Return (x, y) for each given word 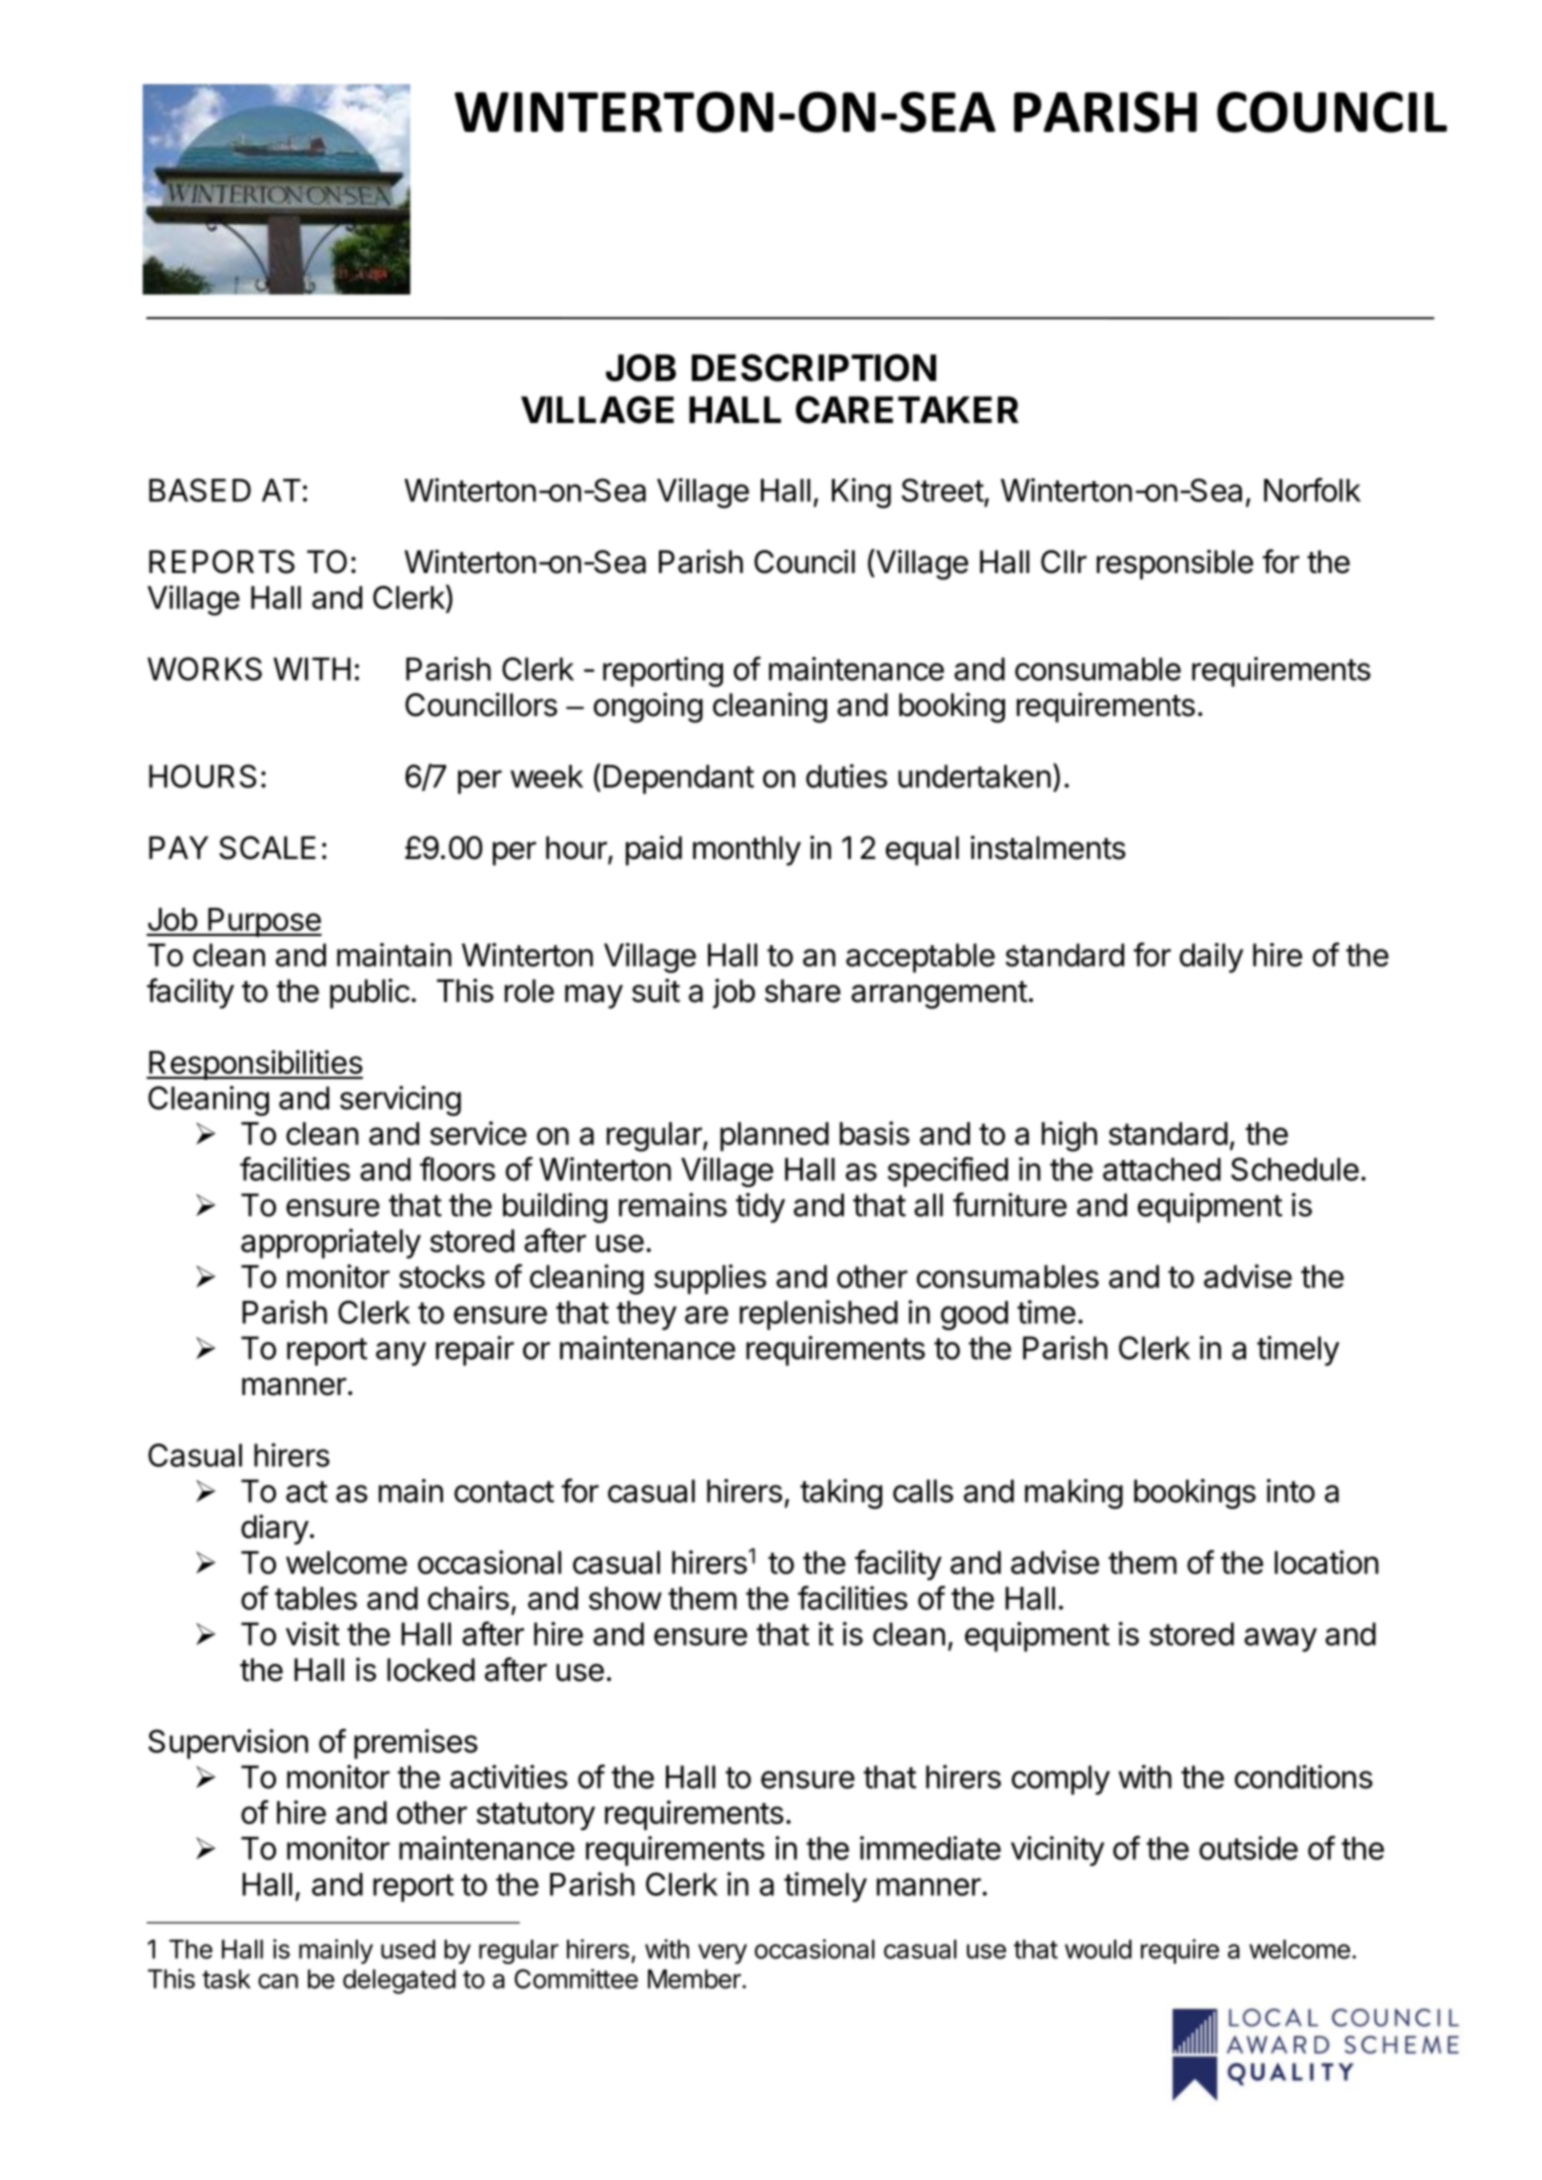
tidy (760, 1208)
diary (275, 1529)
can (278, 1981)
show (625, 1598)
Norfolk (1312, 490)
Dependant (678, 779)
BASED (200, 490)
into (1291, 1491)
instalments (1048, 847)
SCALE (267, 848)
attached (1162, 1169)
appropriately (331, 1243)
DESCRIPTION (814, 368)
